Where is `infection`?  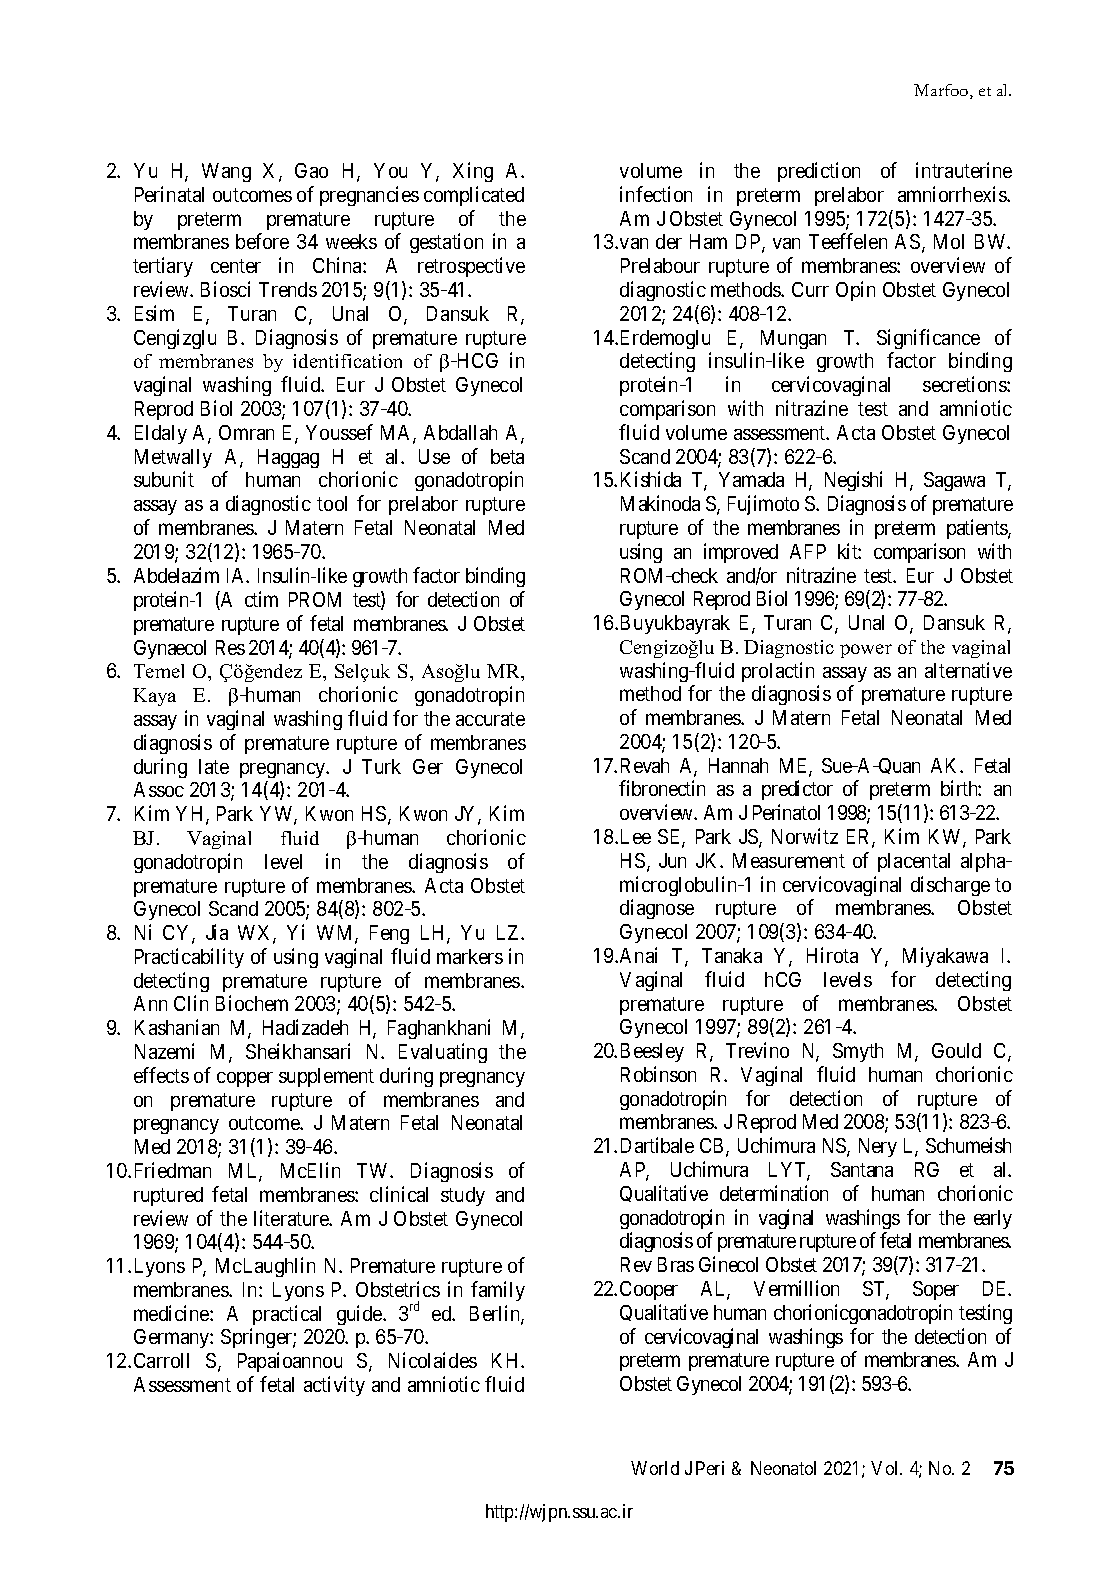 infection is located at coordinates (656, 194).
